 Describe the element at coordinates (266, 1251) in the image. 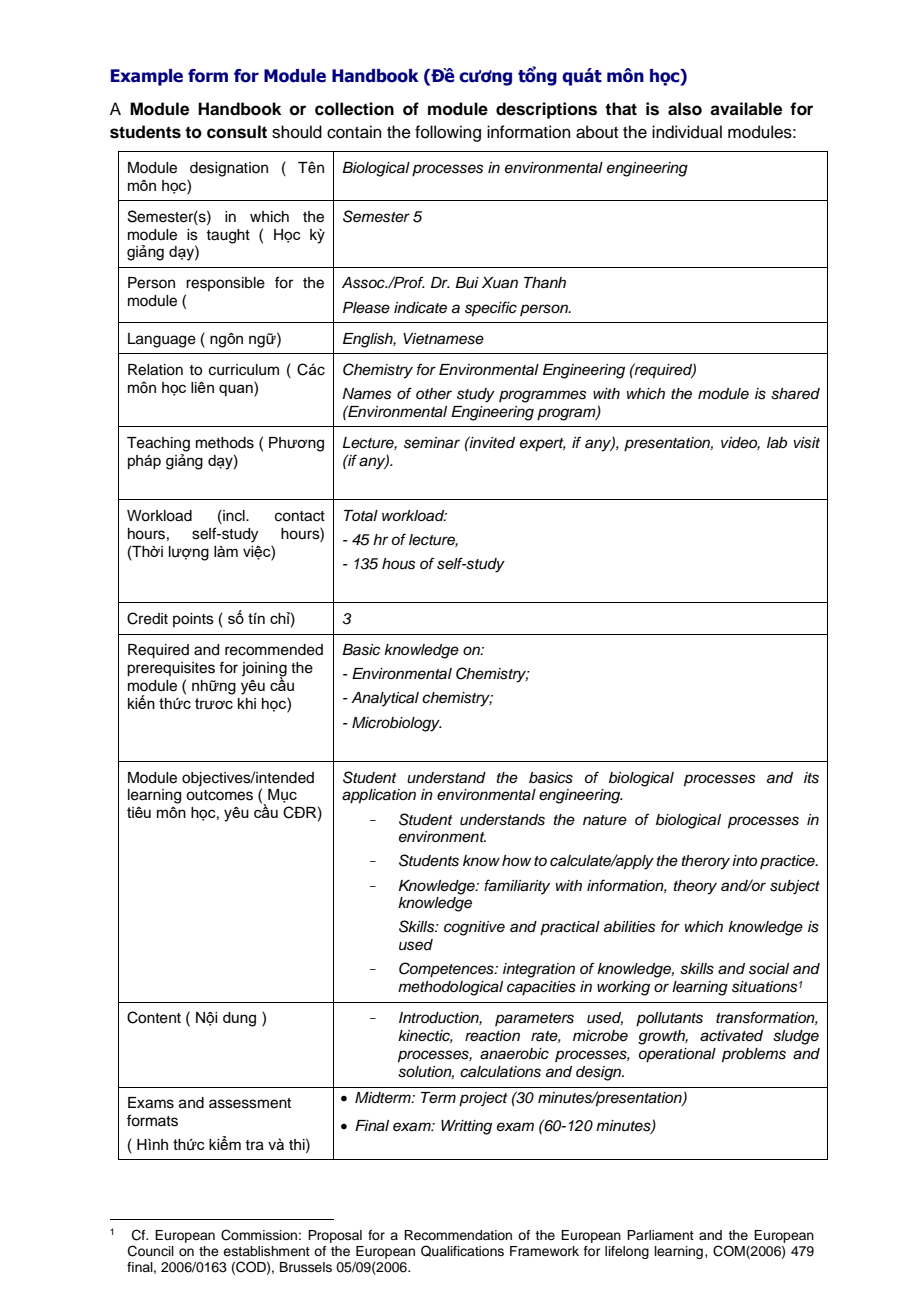

I see `establishment` at that location.
